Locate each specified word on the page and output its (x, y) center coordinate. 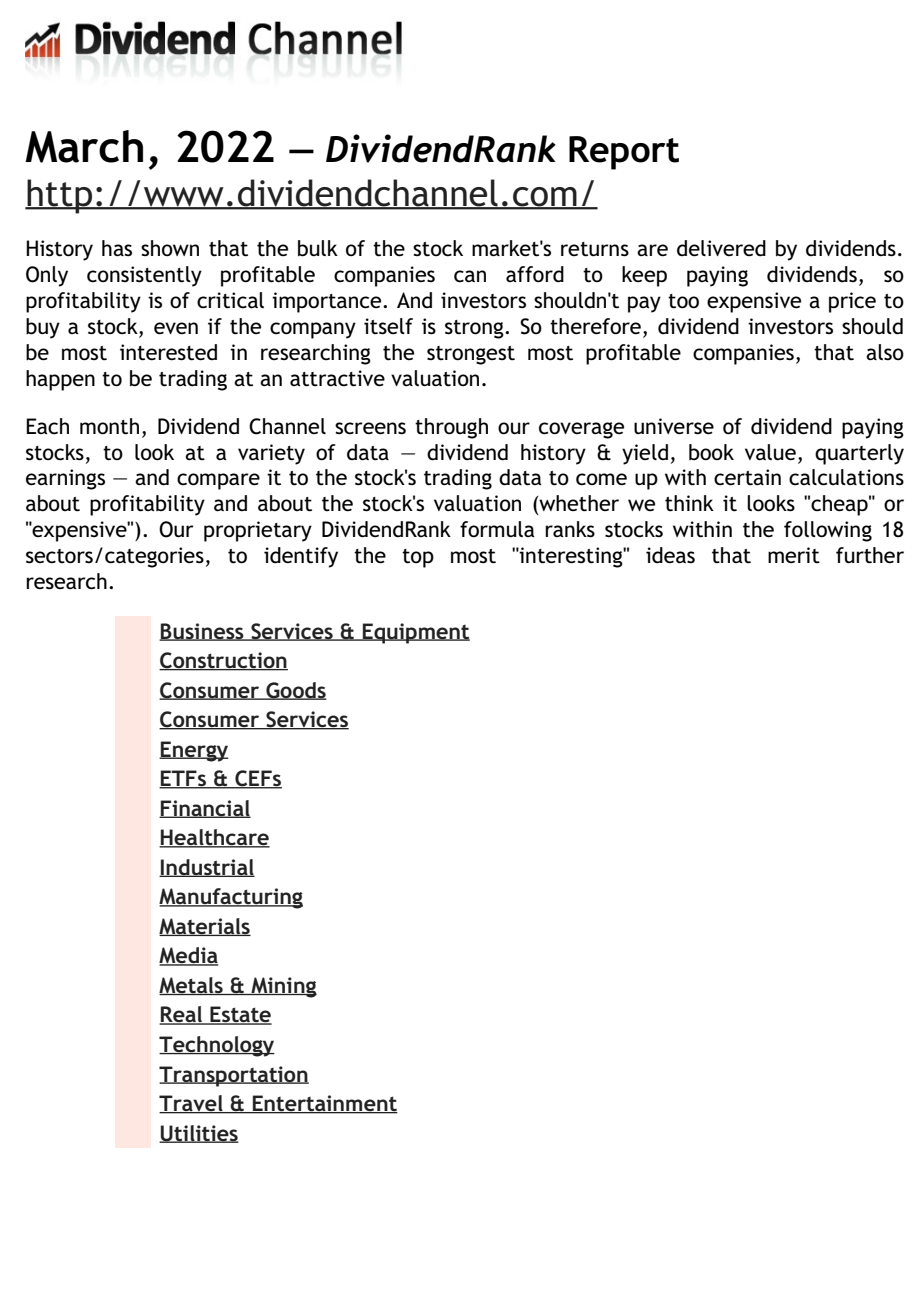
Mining (283, 987)
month (109, 426)
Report (624, 153)
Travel (192, 1104)
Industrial (207, 868)
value (770, 452)
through (451, 428)
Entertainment (324, 1104)
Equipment (415, 633)
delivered (721, 248)
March (84, 146)
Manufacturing (231, 898)
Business (202, 632)
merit (794, 555)
